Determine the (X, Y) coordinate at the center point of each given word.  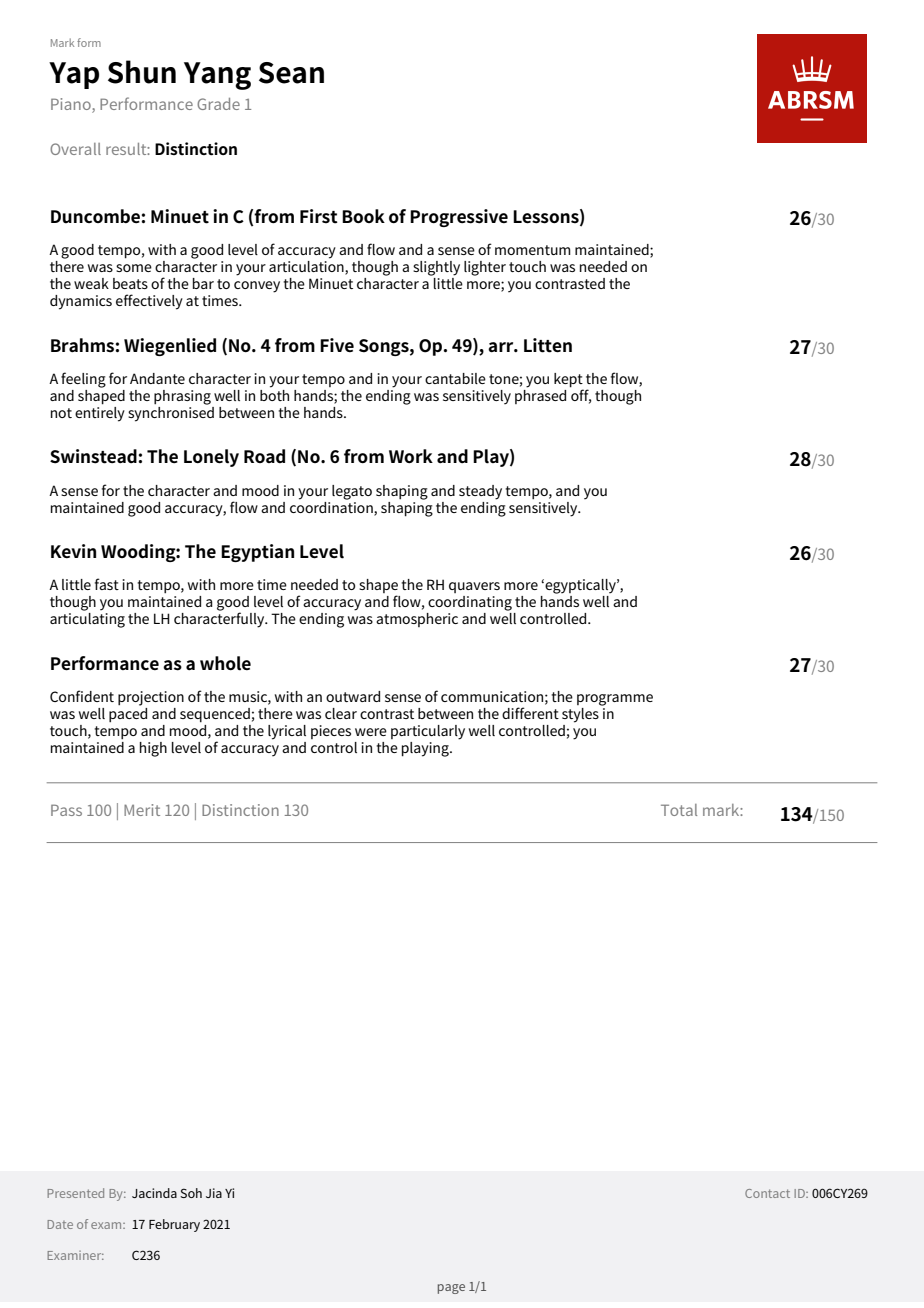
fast (107, 584)
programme (615, 700)
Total (679, 810)
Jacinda (154, 1193)
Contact (767, 1193)
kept (568, 380)
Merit (142, 810)
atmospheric (417, 620)
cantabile (455, 378)
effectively (149, 302)
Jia (214, 1193)
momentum (533, 250)
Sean (291, 73)
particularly (428, 732)
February (174, 1225)
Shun (142, 72)
